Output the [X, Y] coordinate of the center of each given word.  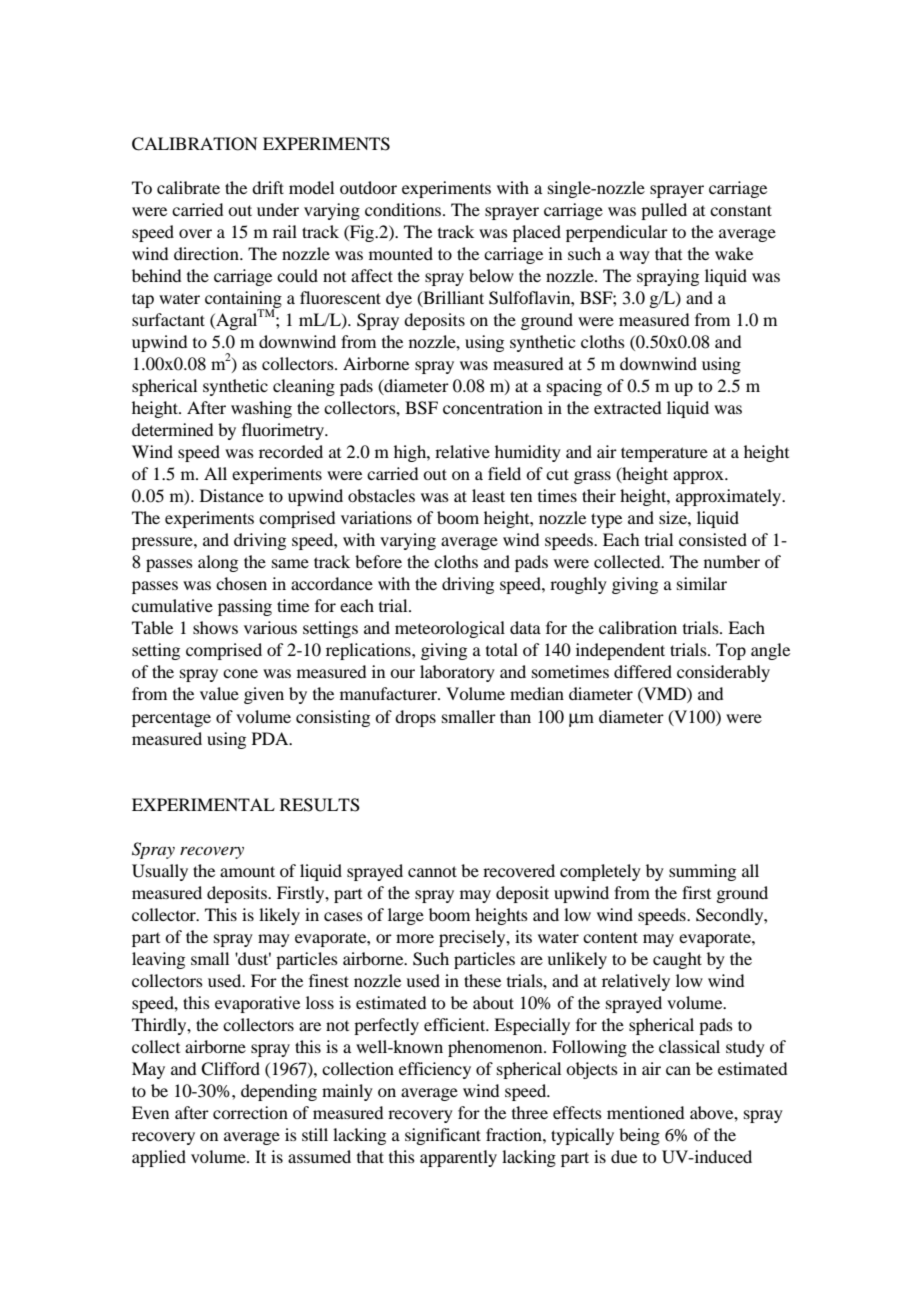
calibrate [188, 187]
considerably [723, 673]
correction [250, 1112]
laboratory [457, 673]
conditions [404, 209]
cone [240, 673]
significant [443, 1136]
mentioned [645, 1112]
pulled [664, 211]
